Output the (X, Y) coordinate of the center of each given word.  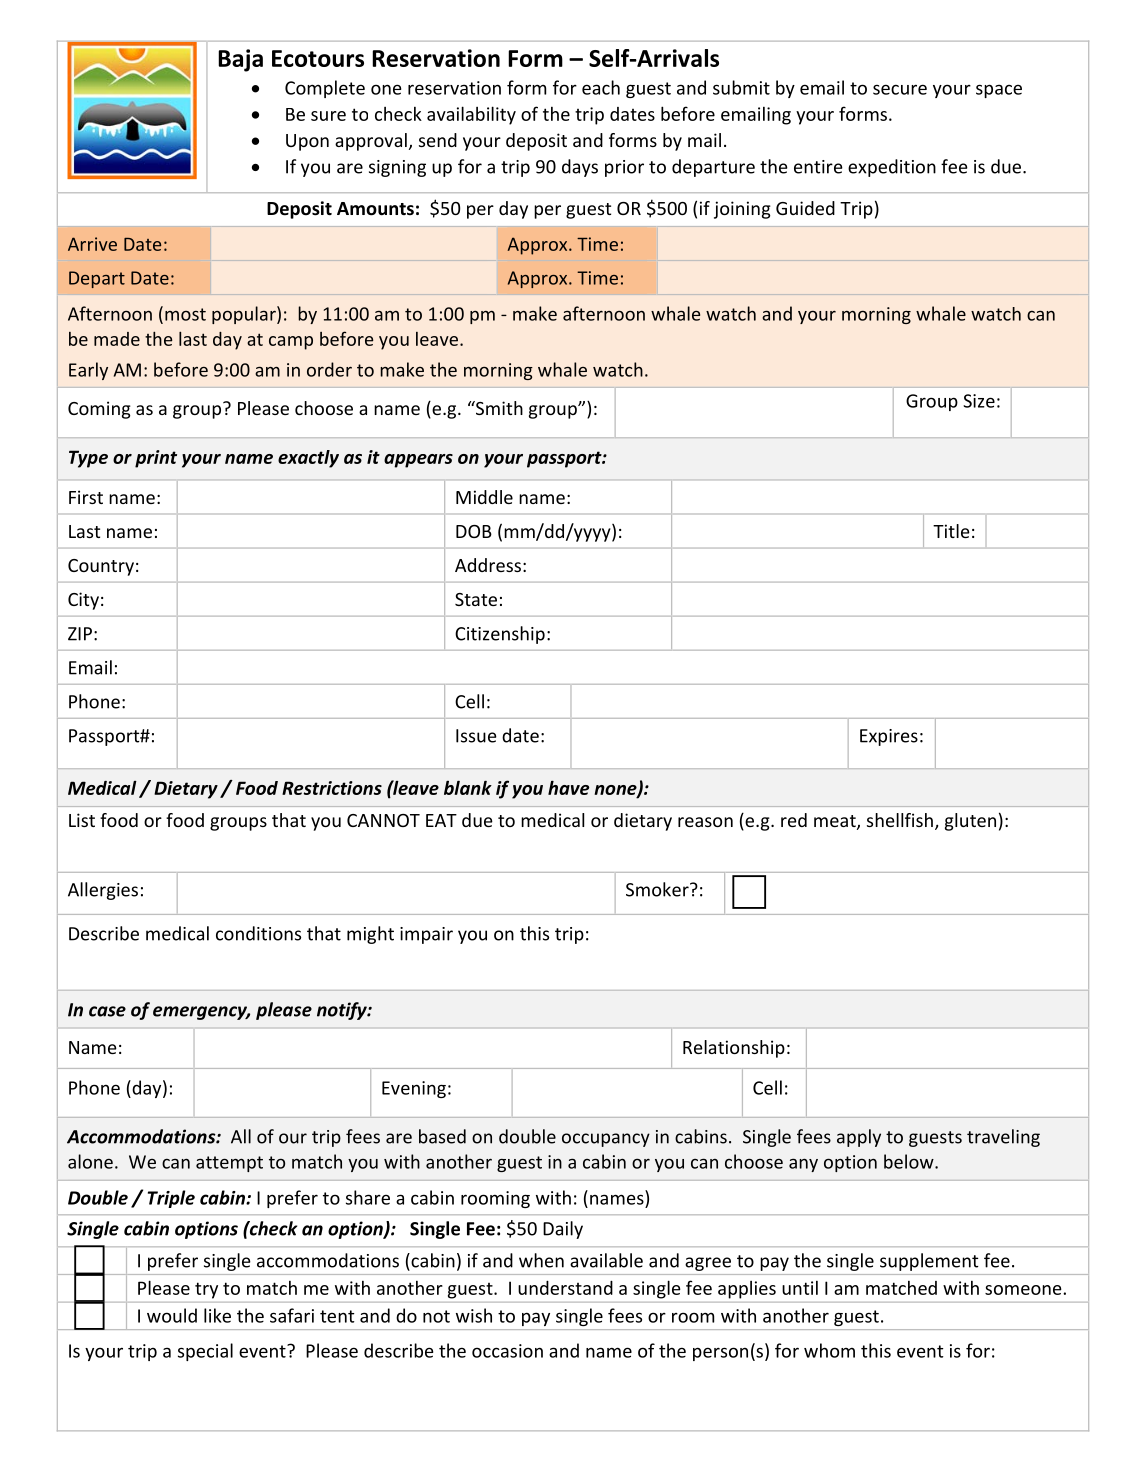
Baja (240, 60)
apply (859, 1138)
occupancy (606, 1140)
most (185, 314)
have (568, 787)
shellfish (900, 820)
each (601, 87)
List (82, 820)
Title (951, 531)
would (172, 1315)
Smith (498, 408)
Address (488, 565)
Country (101, 567)
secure (900, 89)
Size (979, 401)
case (107, 1011)
